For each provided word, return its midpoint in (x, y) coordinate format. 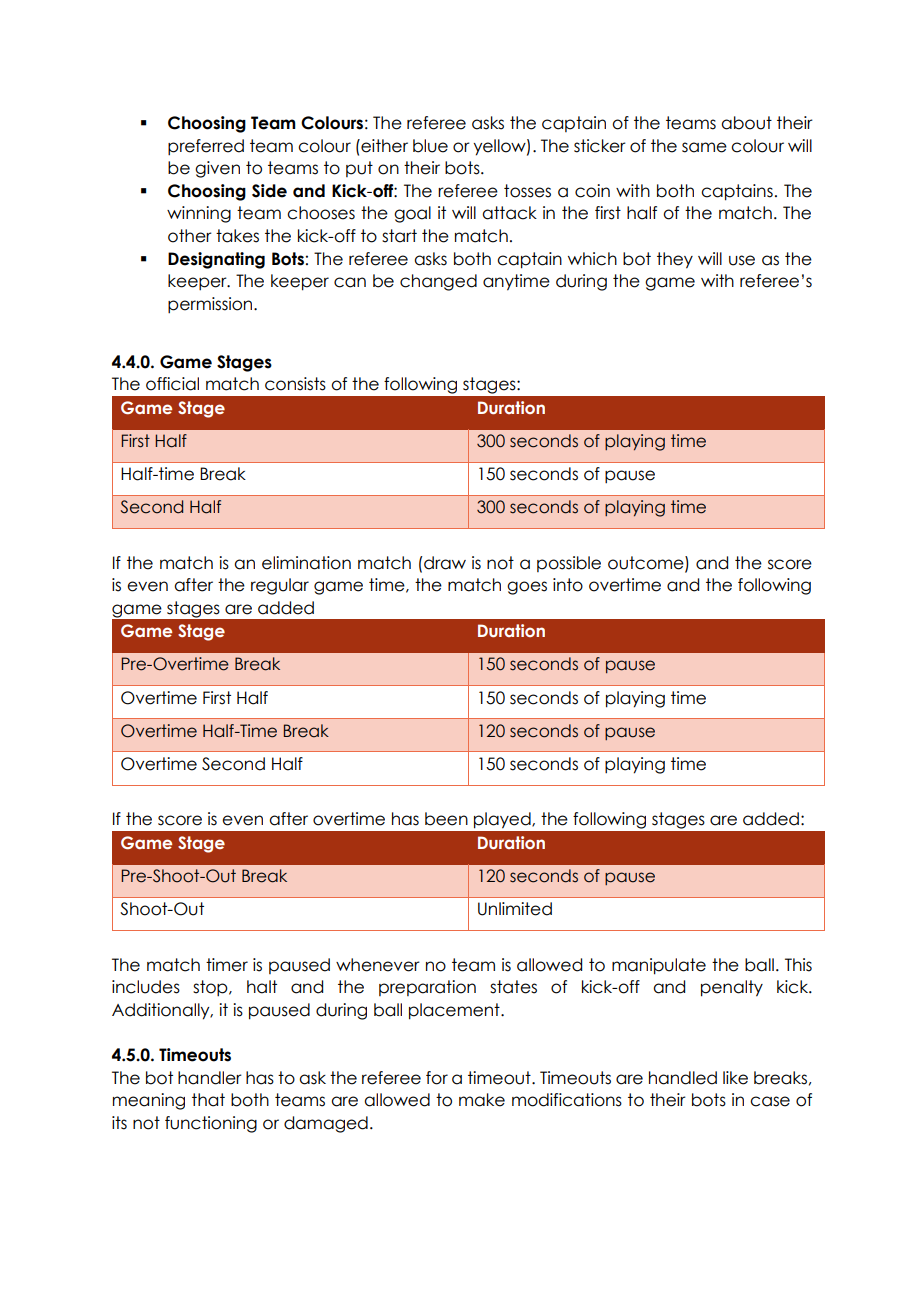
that (208, 1100)
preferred (206, 147)
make (482, 1100)
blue (430, 146)
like (735, 1078)
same (704, 147)
